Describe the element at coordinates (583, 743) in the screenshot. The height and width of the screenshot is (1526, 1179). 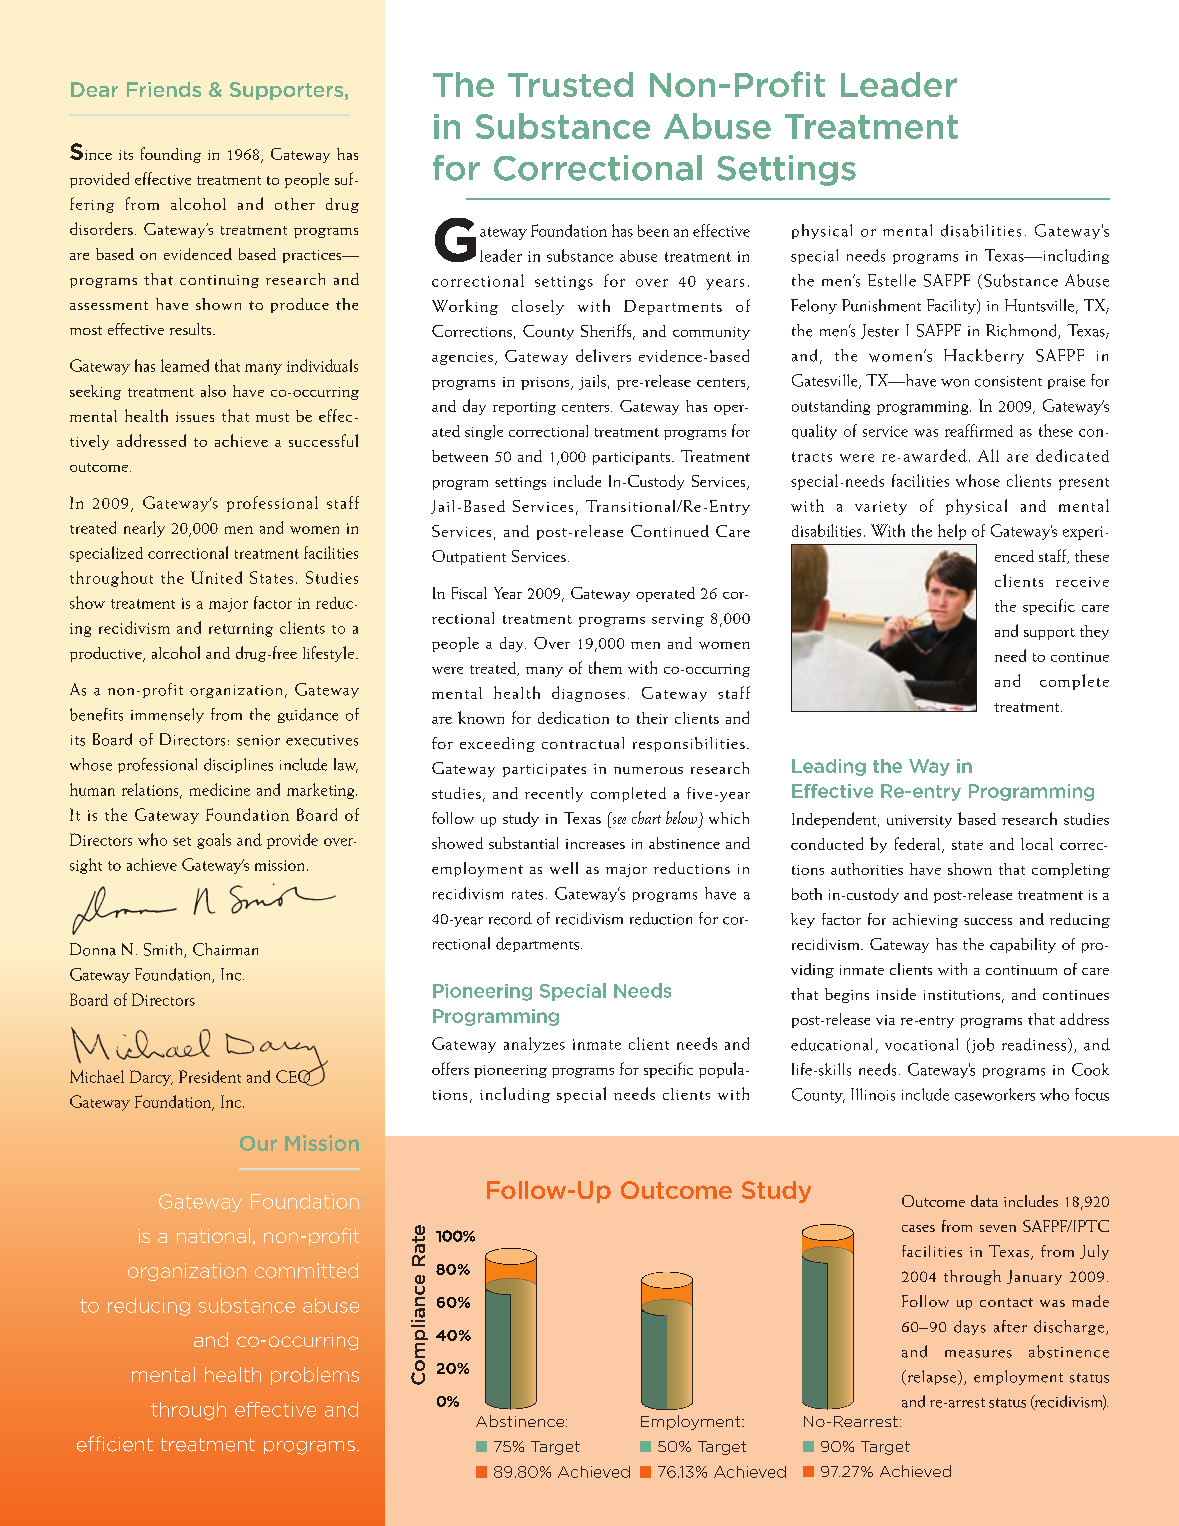
I see `contractual` at that location.
